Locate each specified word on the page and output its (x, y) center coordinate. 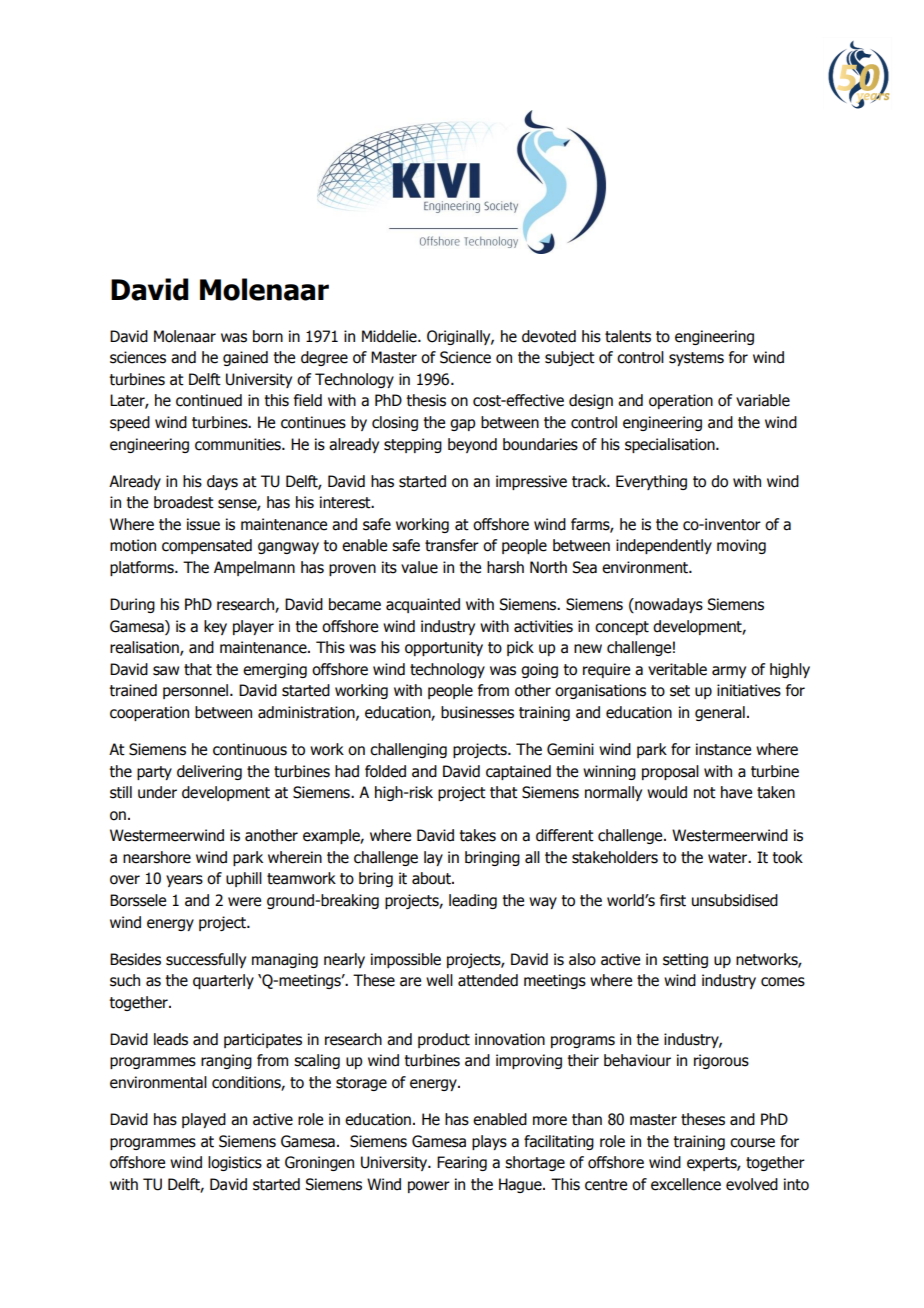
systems (696, 359)
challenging (408, 750)
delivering (209, 772)
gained (245, 358)
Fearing (462, 1163)
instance (723, 749)
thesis (426, 400)
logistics (235, 1163)
